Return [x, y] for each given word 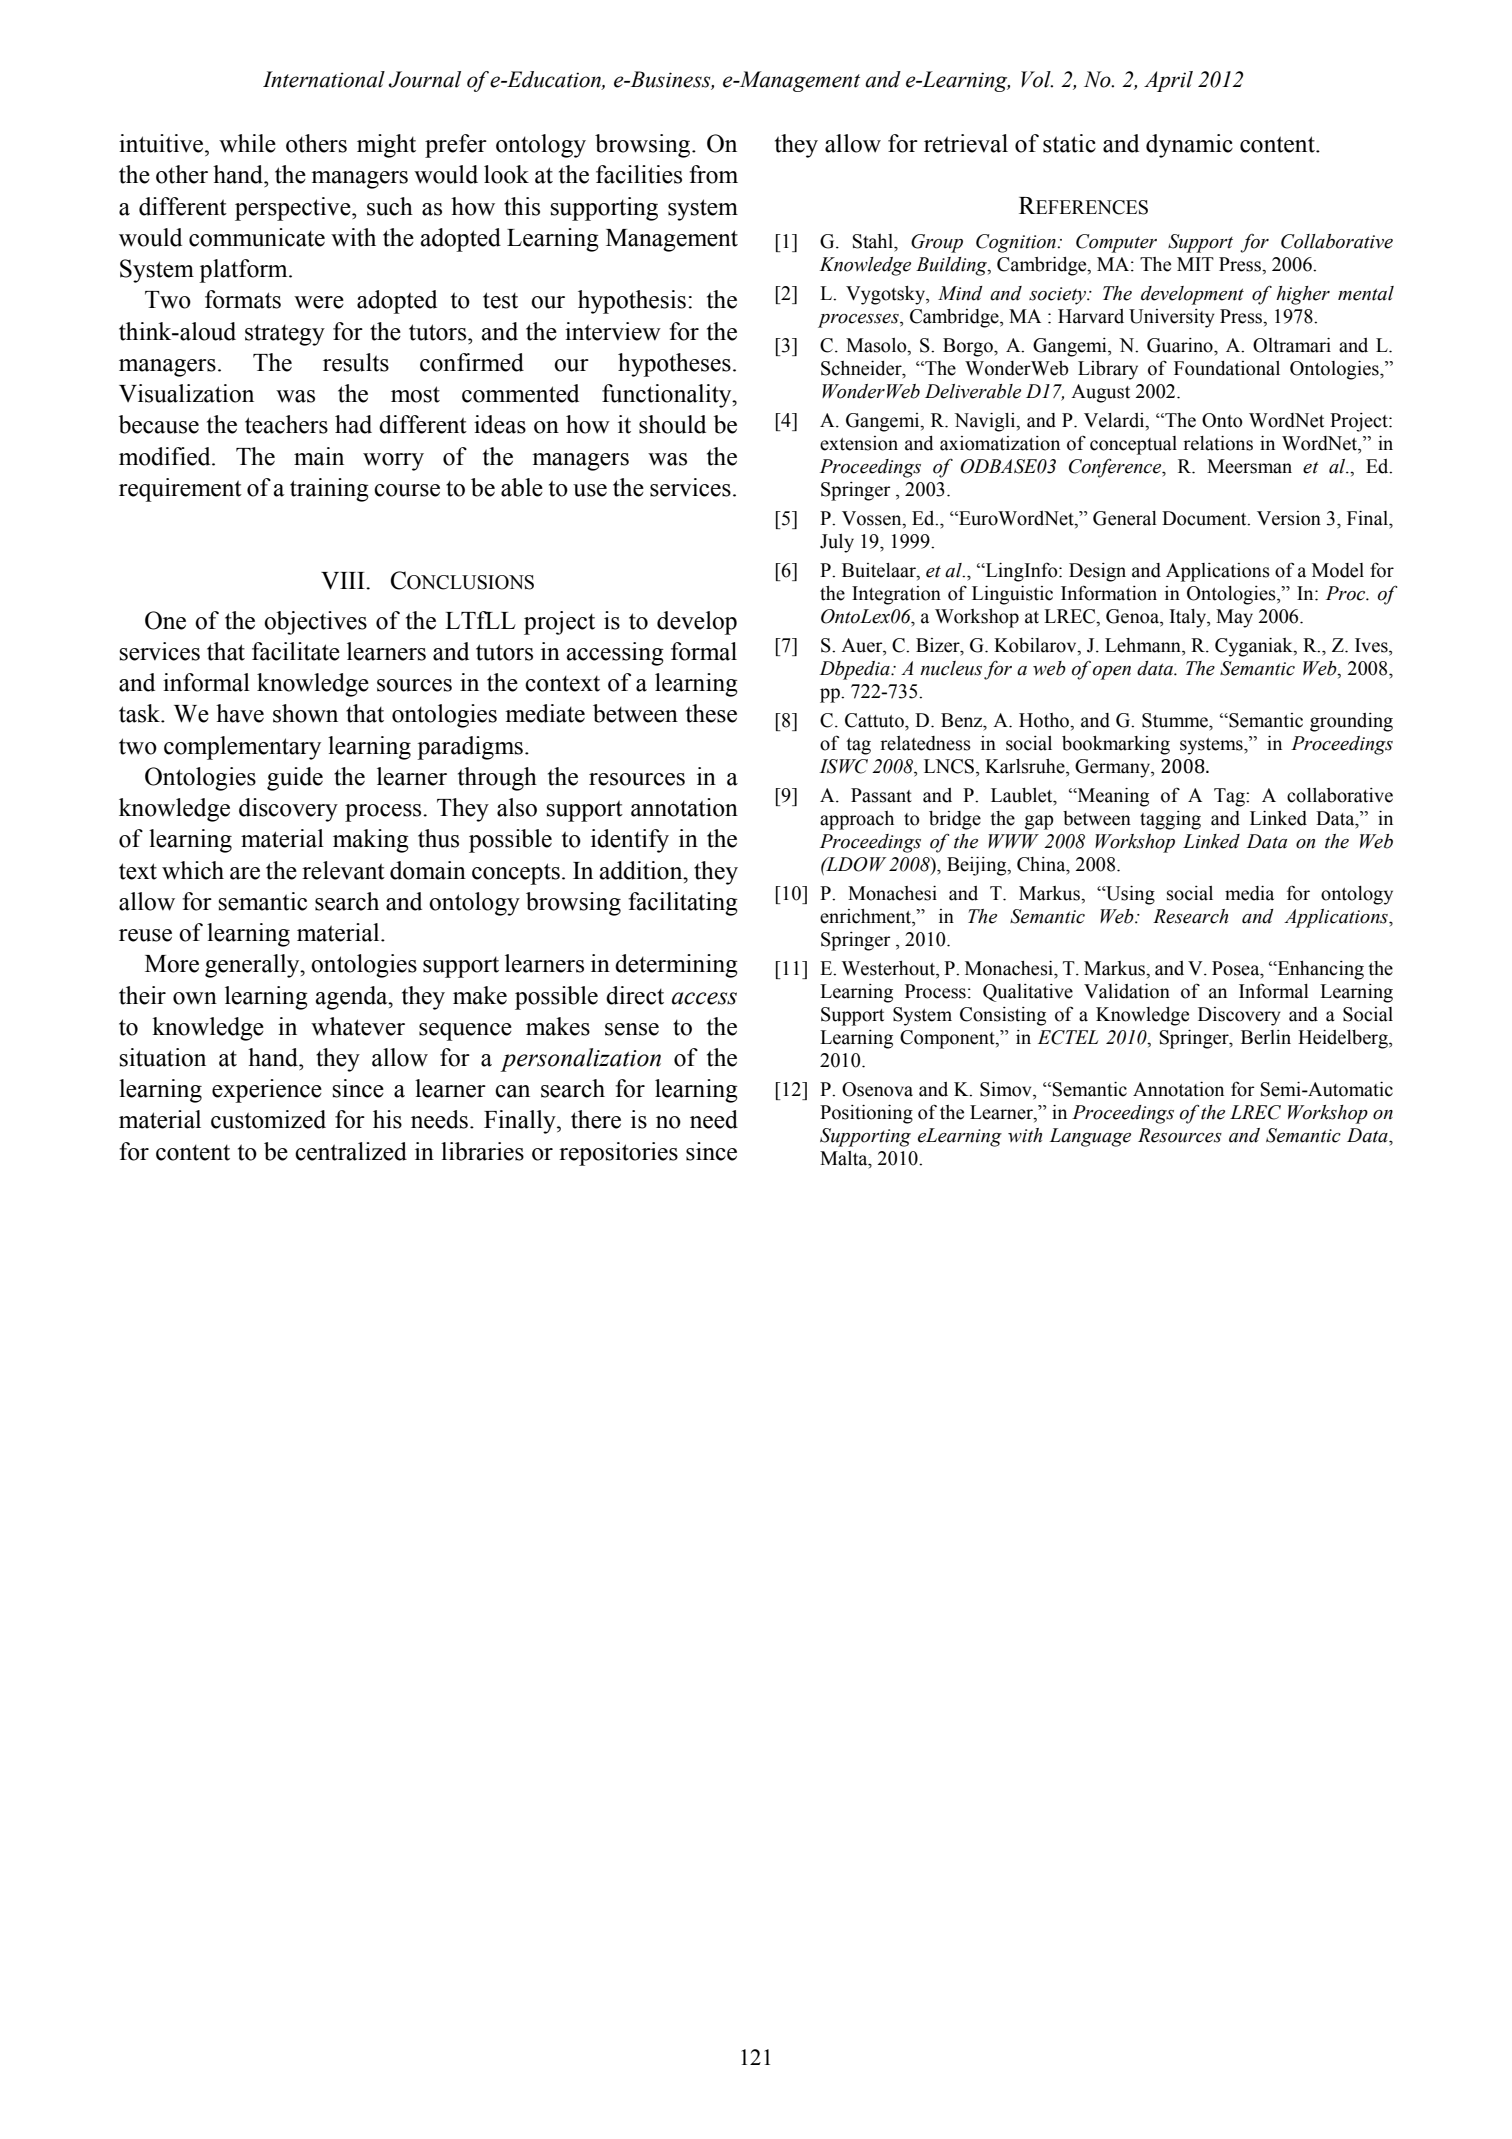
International [324, 79]
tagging [1170, 820]
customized [268, 1119]
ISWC [843, 766]
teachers [286, 424]
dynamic [1189, 146]
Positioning [866, 1114]
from [713, 174]
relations [1218, 443]
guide [295, 779]
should [672, 424]
